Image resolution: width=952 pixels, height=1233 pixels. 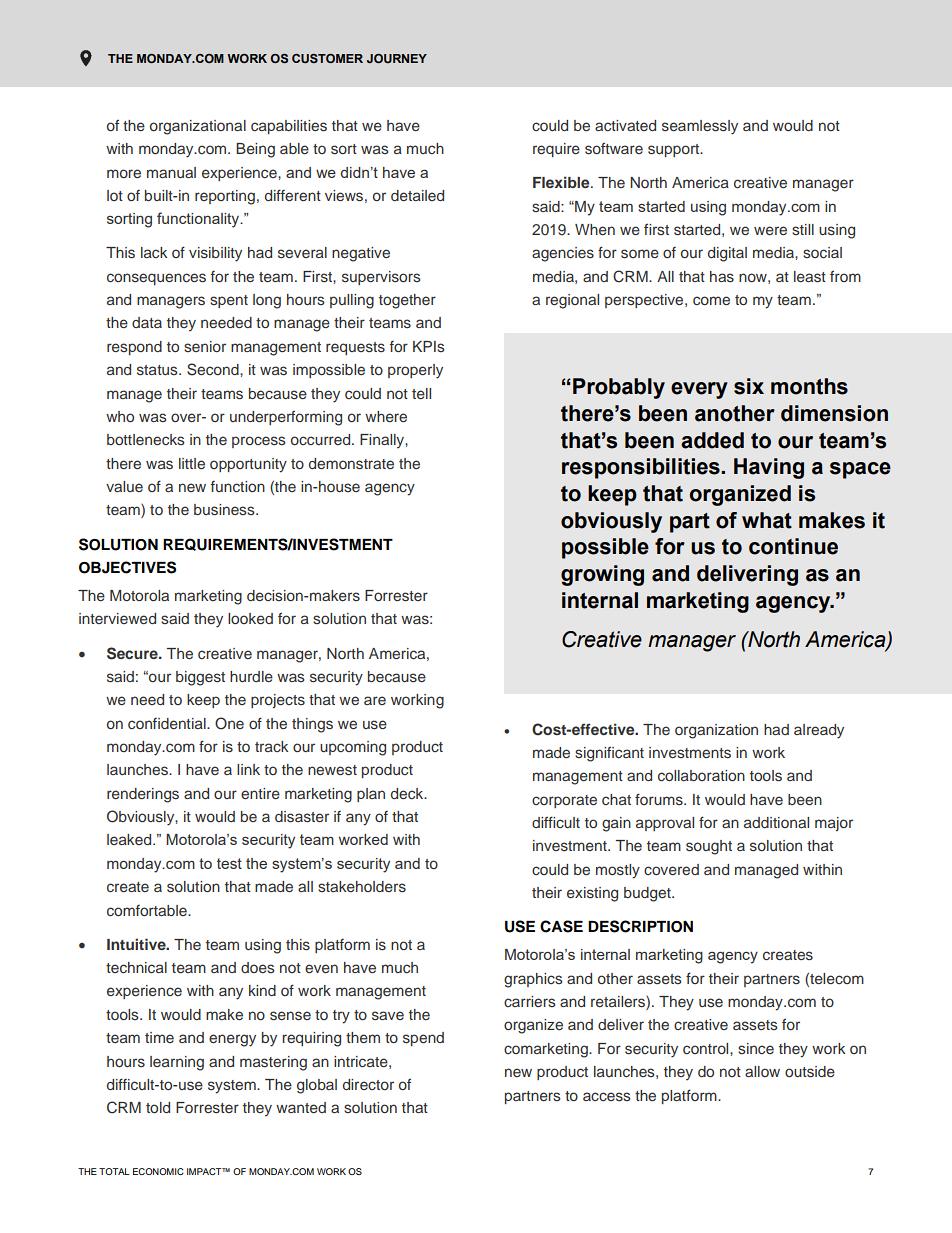 What do you see at coordinates (700, 127) in the image?
I see `seamlessly` at bounding box center [700, 127].
